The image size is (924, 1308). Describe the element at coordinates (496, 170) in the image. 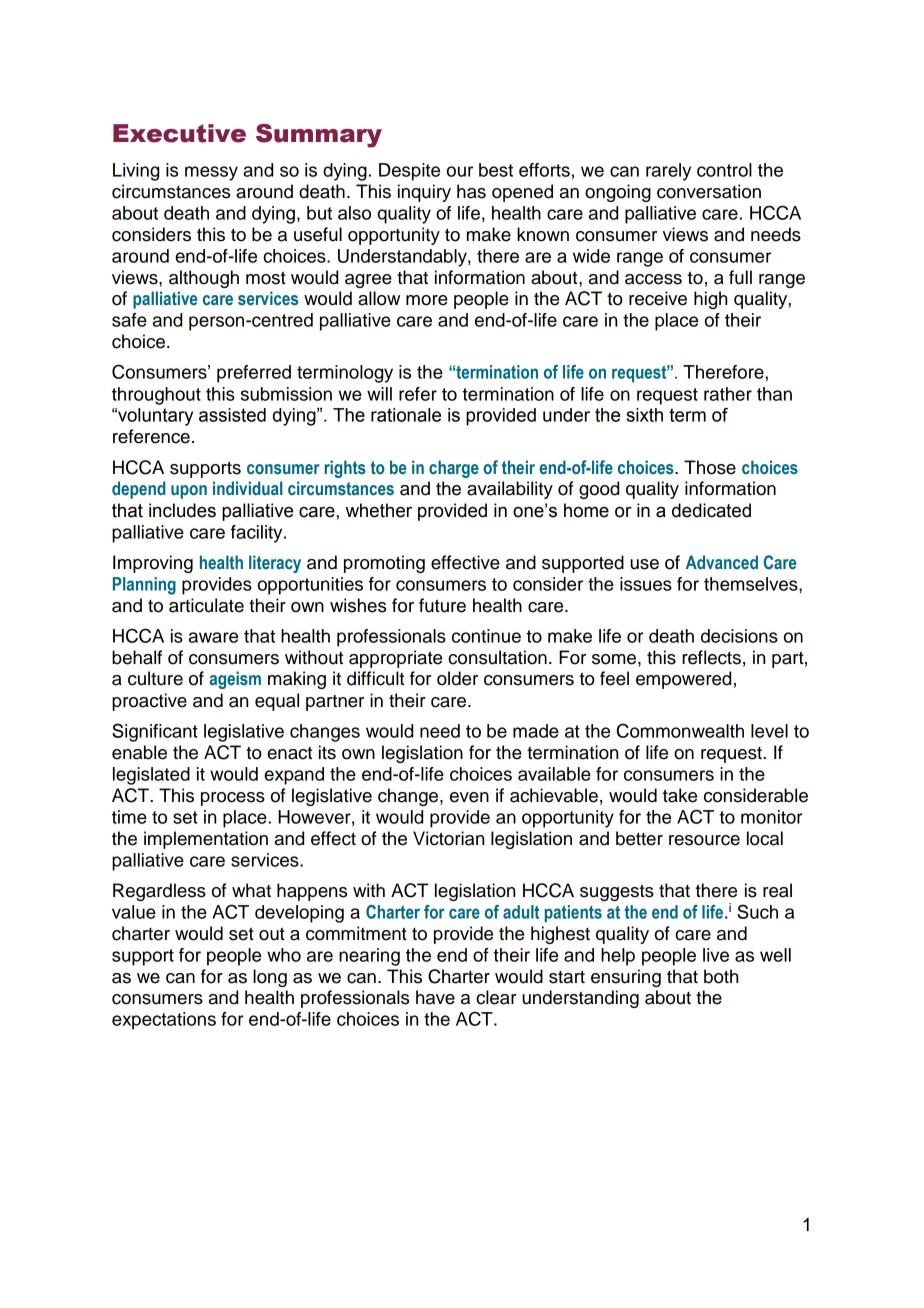

I see `best` at that location.
